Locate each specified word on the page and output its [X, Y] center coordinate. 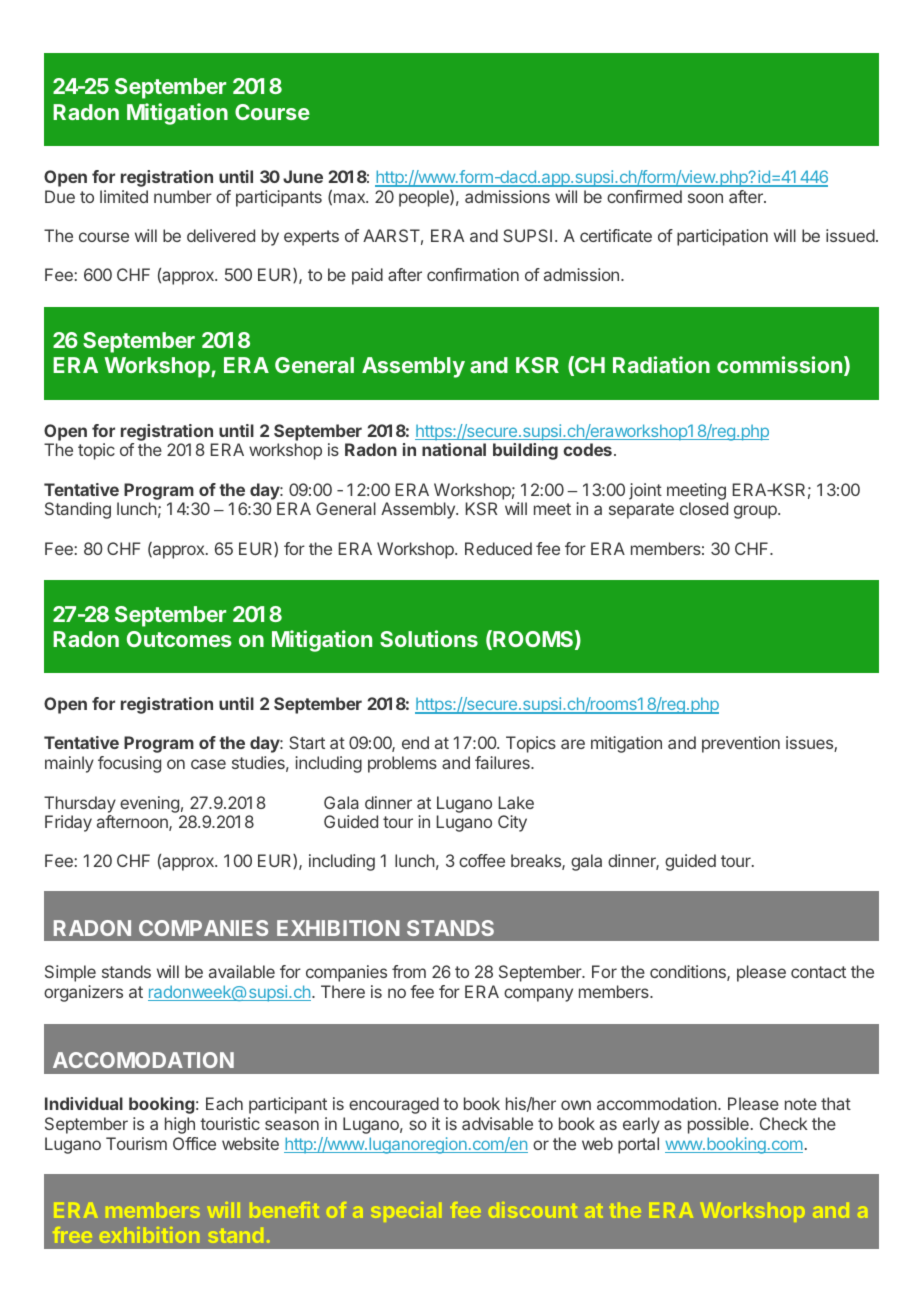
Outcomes [179, 639]
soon [705, 198]
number [183, 196]
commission [779, 364]
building [525, 451]
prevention [741, 744]
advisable [497, 1123]
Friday [68, 823]
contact [818, 972]
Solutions [429, 638]
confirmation [473, 274]
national [454, 449]
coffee [482, 860]
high [180, 1125]
